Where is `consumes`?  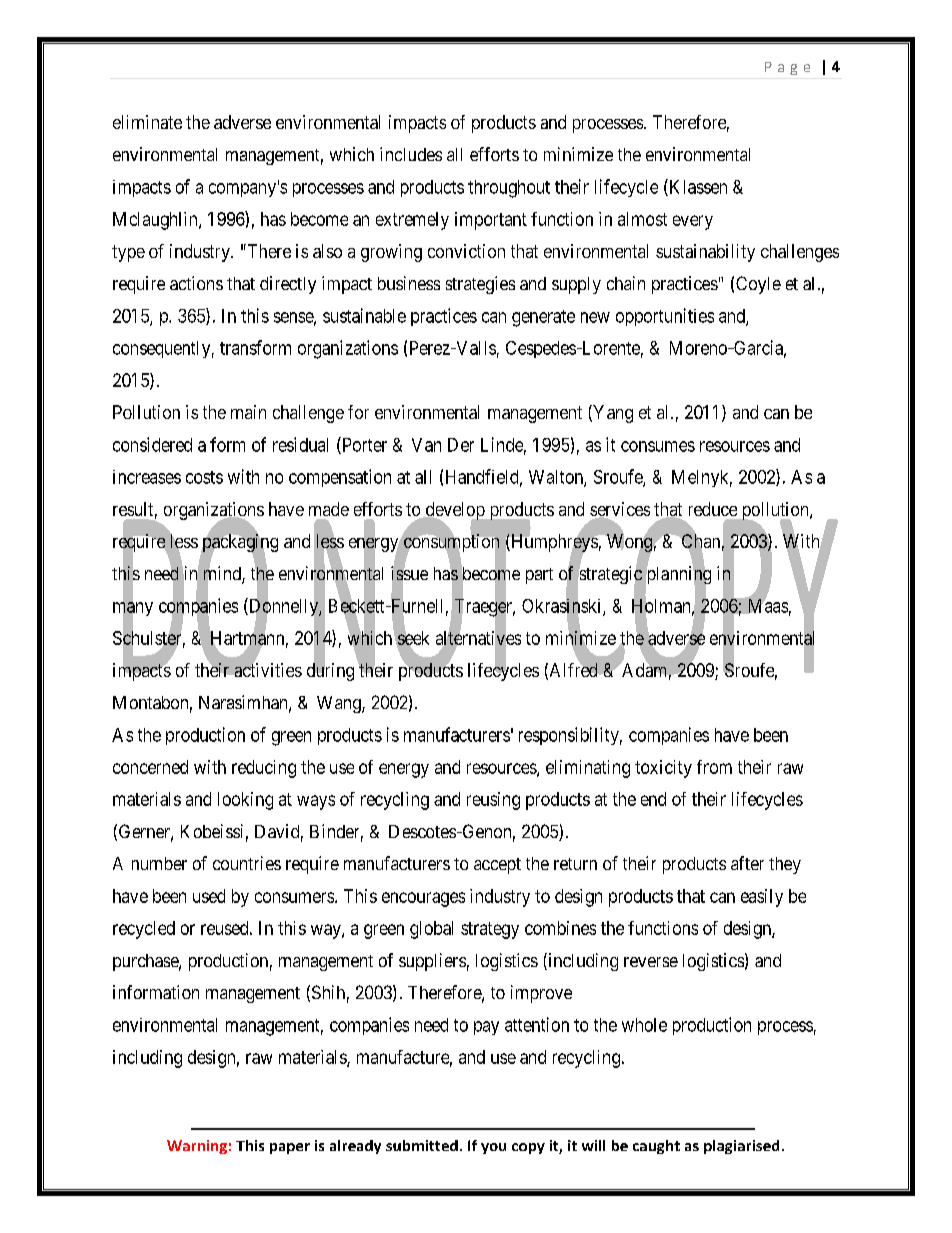 consumes is located at coordinates (658, 446).
